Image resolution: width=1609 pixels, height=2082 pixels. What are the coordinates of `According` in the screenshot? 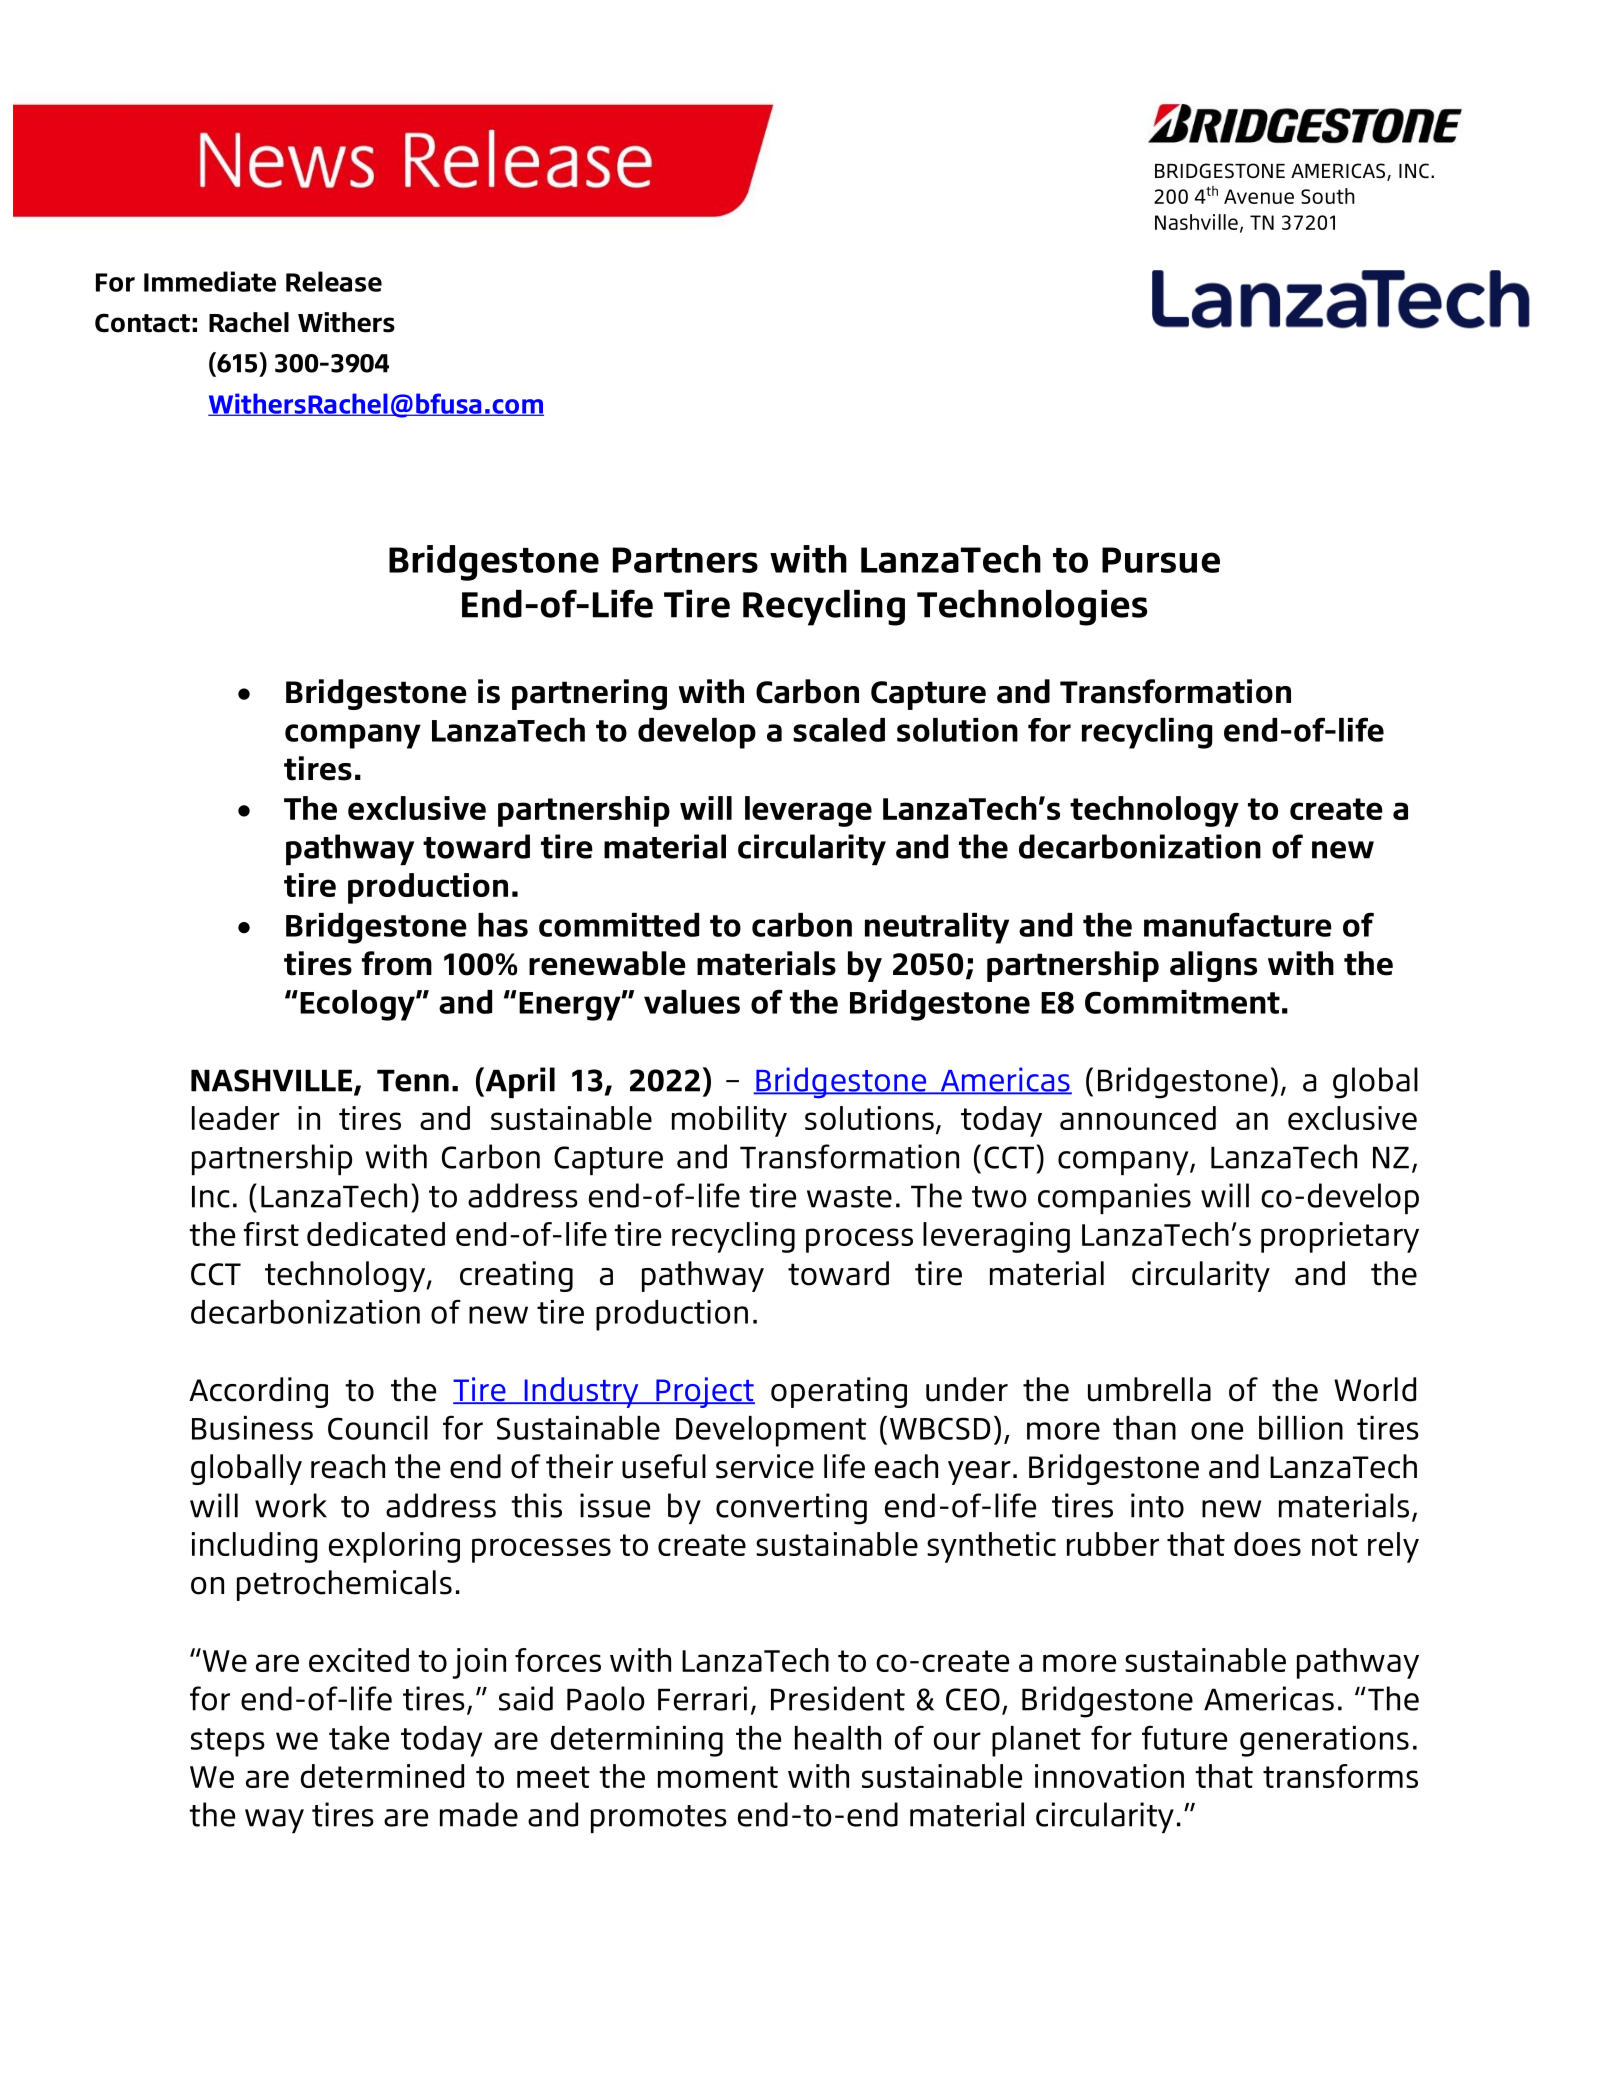 It's located at (258, 1392).
